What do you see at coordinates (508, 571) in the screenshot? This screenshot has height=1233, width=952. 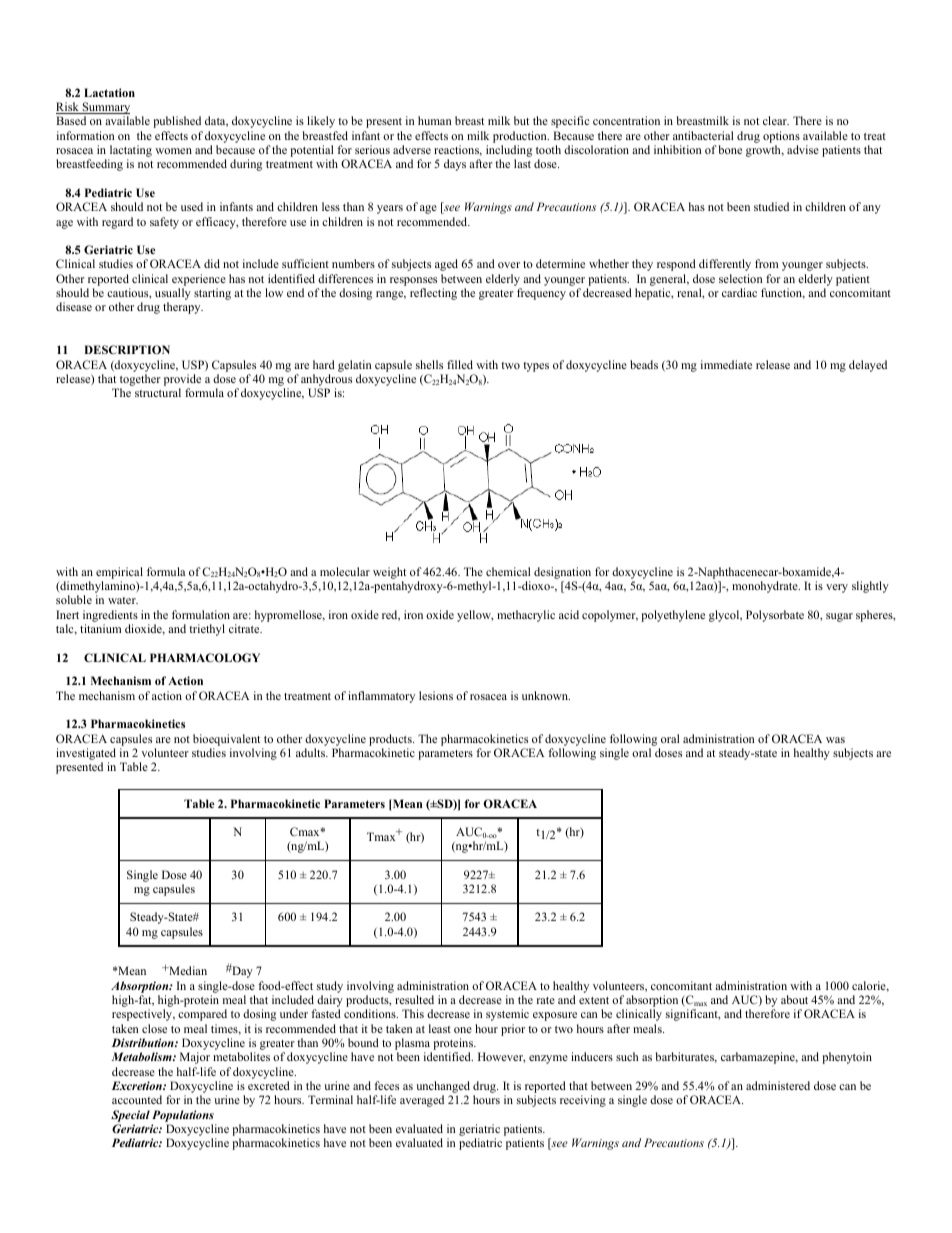 I see `chemical` at bounding box center [508, 571].
